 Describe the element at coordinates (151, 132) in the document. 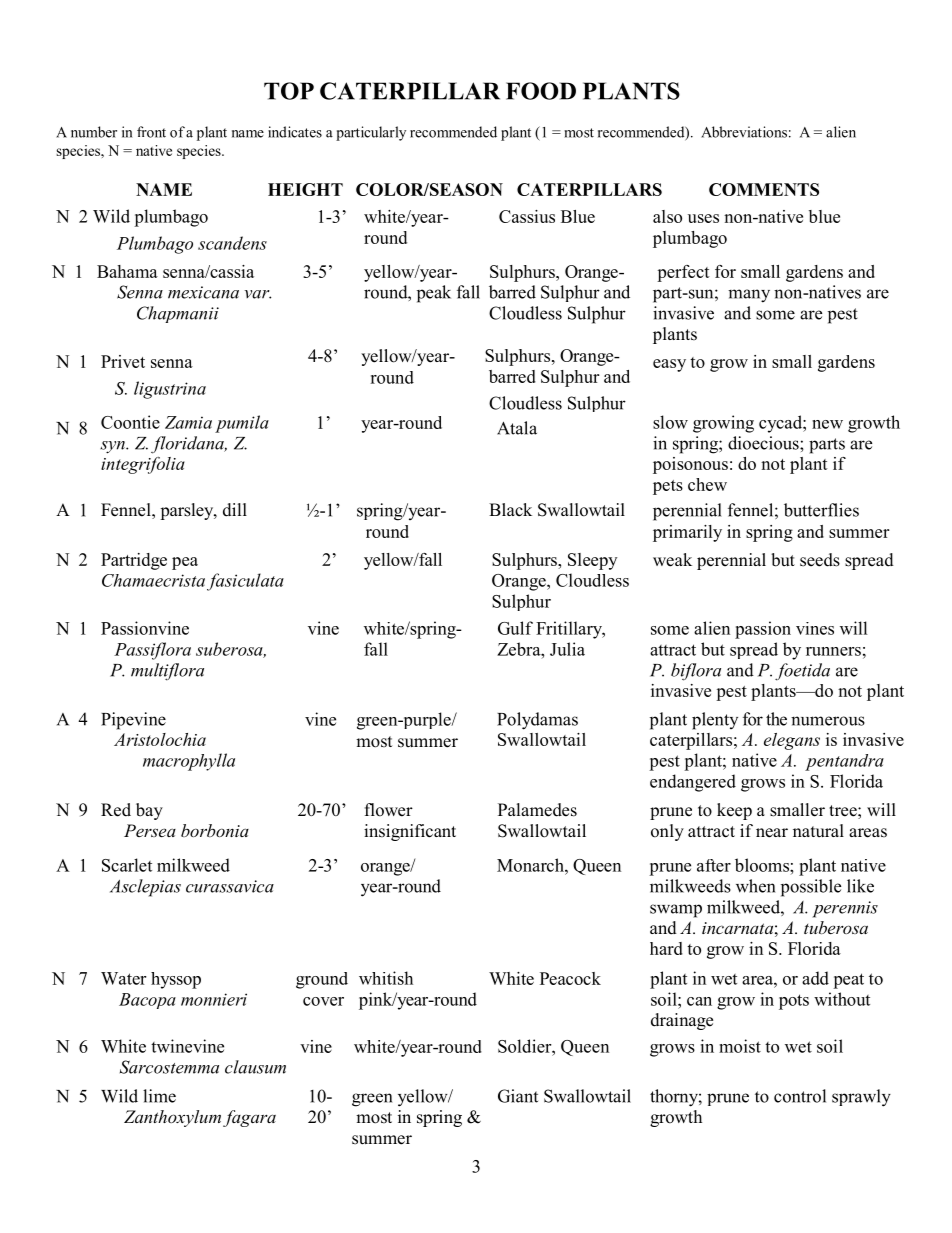

I see `front` at that location.
